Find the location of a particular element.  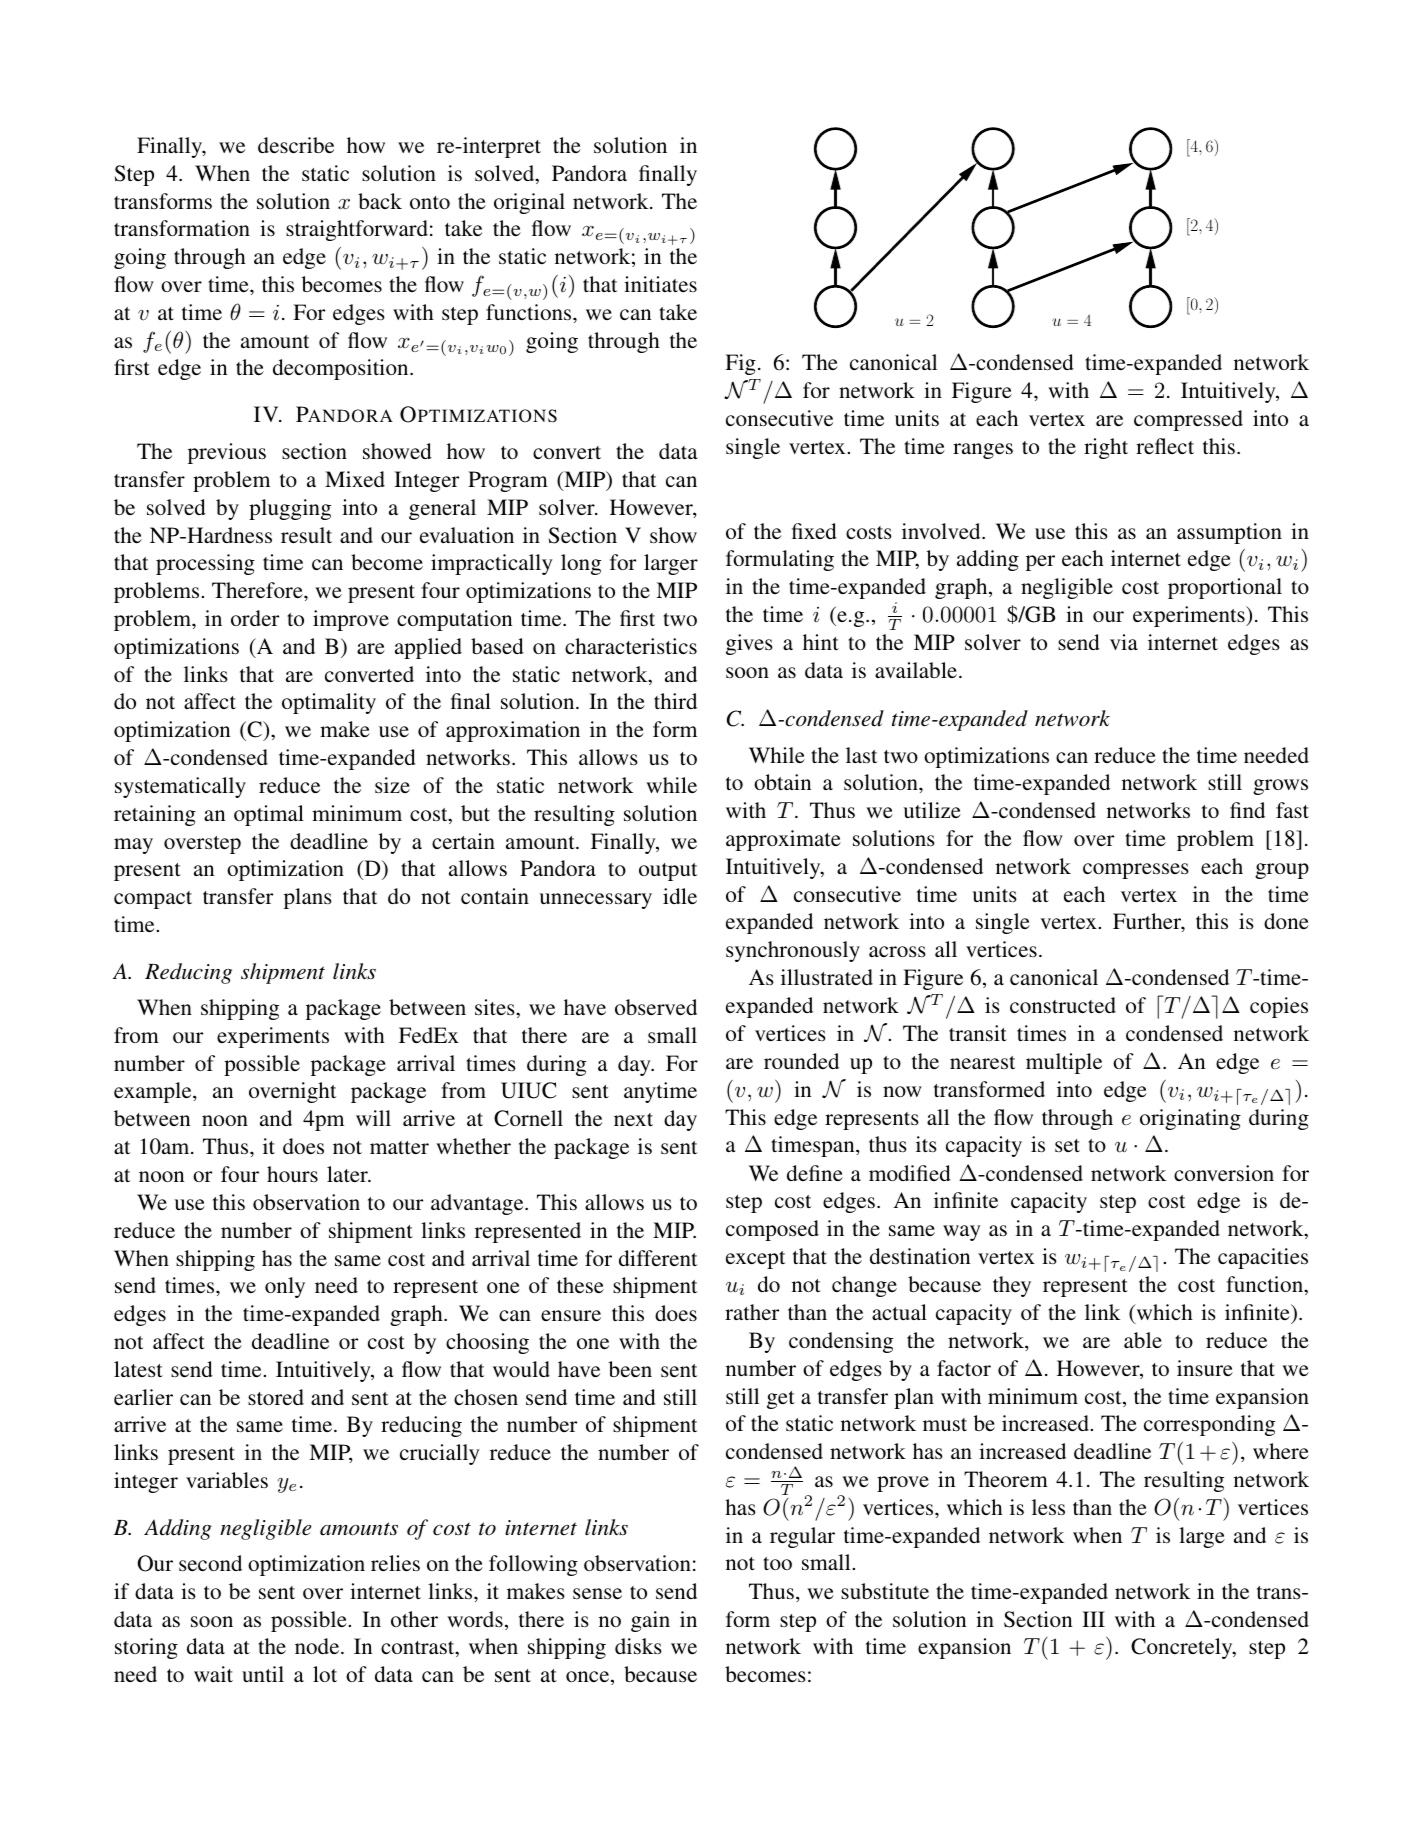

fixed is located at coordinates (814, 531).
